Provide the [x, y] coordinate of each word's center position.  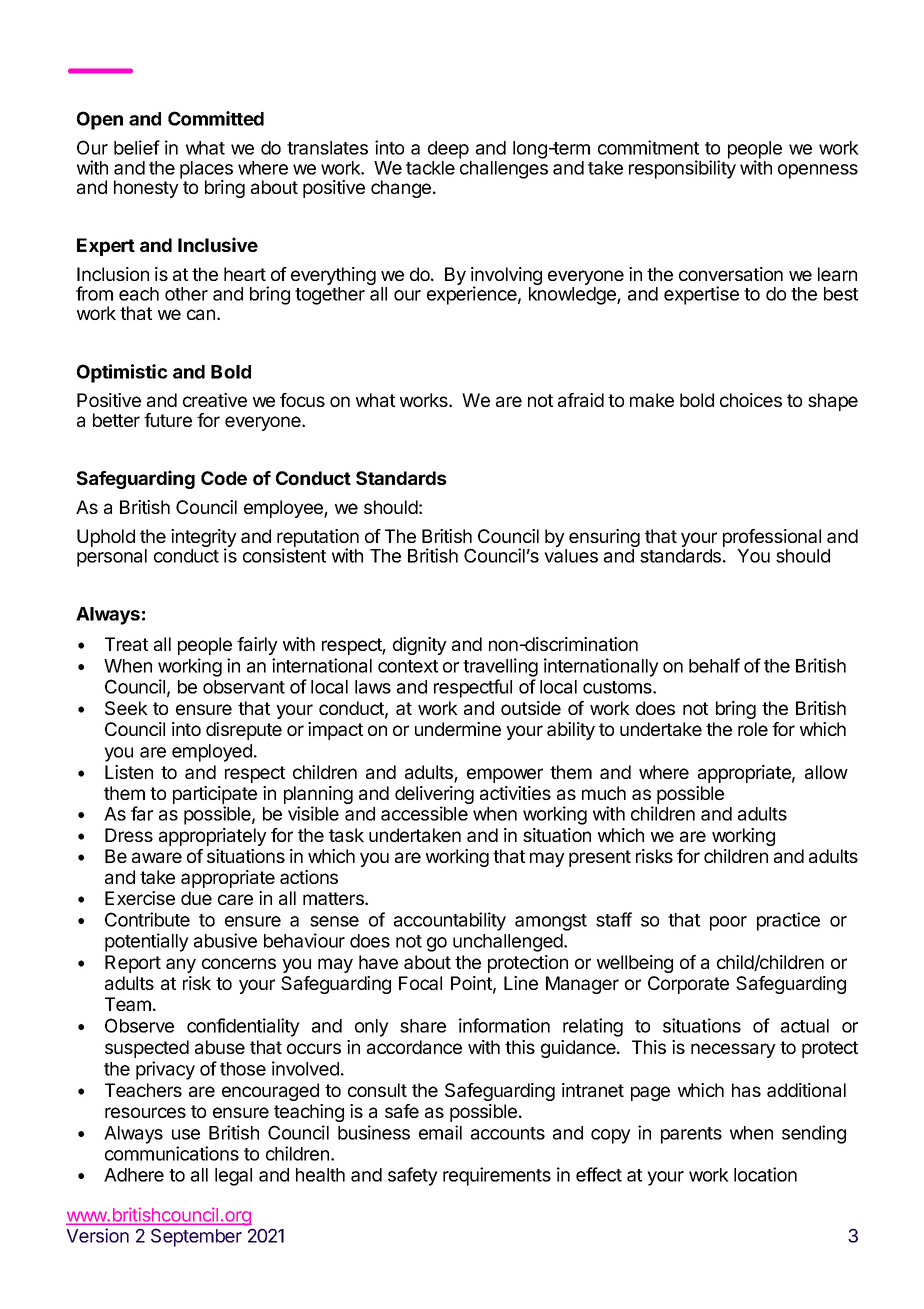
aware [157, 857]
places [206, 171]
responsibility [682, 169]
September [196, 1237]
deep [448, 150]
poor [728, 923]
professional [772, 538]
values [571, 556]
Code [224, 478]
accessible [424, 813]
